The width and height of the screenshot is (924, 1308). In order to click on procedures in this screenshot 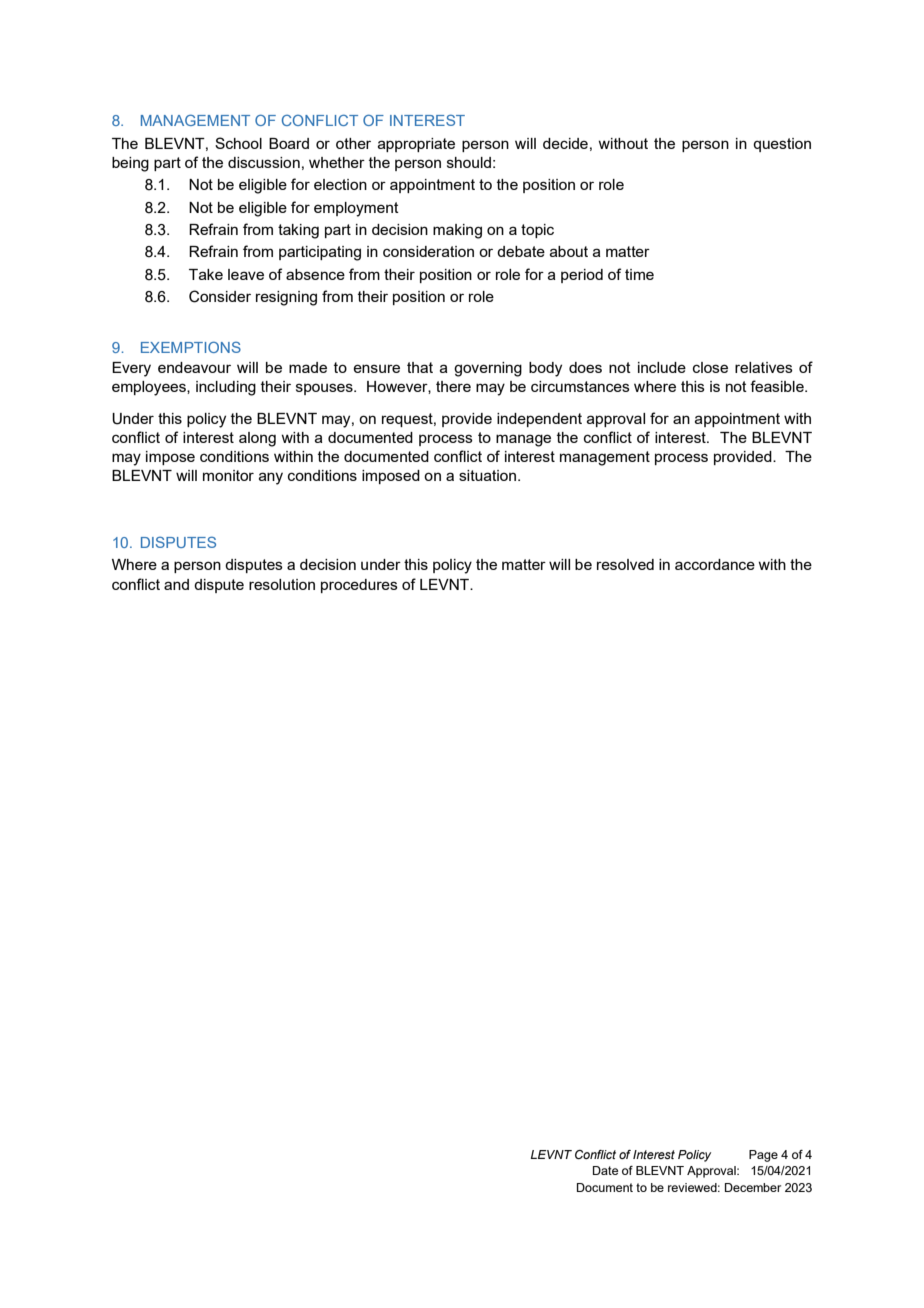, I will do `click(359, 586)`.
